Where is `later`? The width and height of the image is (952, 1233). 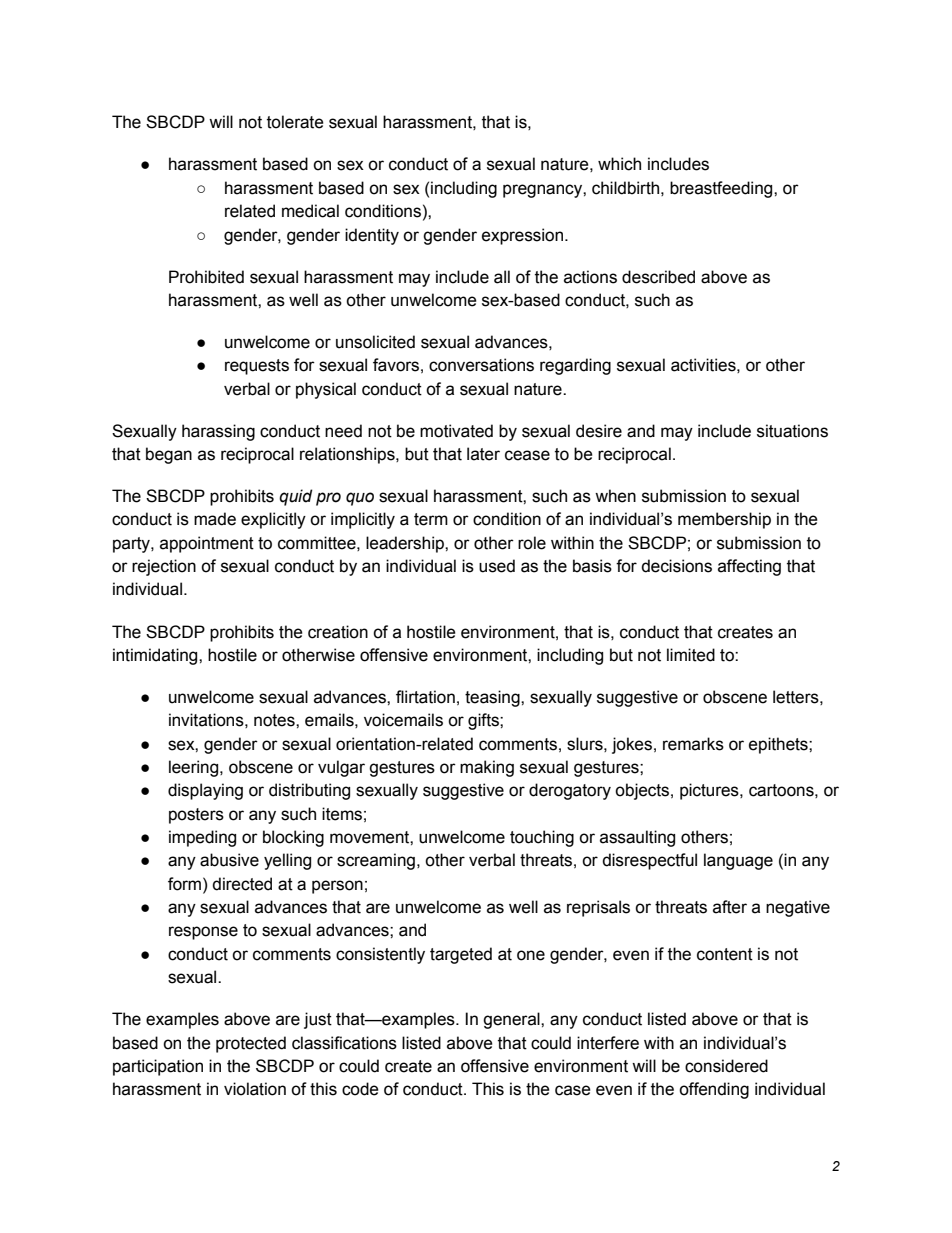
later is located at coordinates (483, 454).
